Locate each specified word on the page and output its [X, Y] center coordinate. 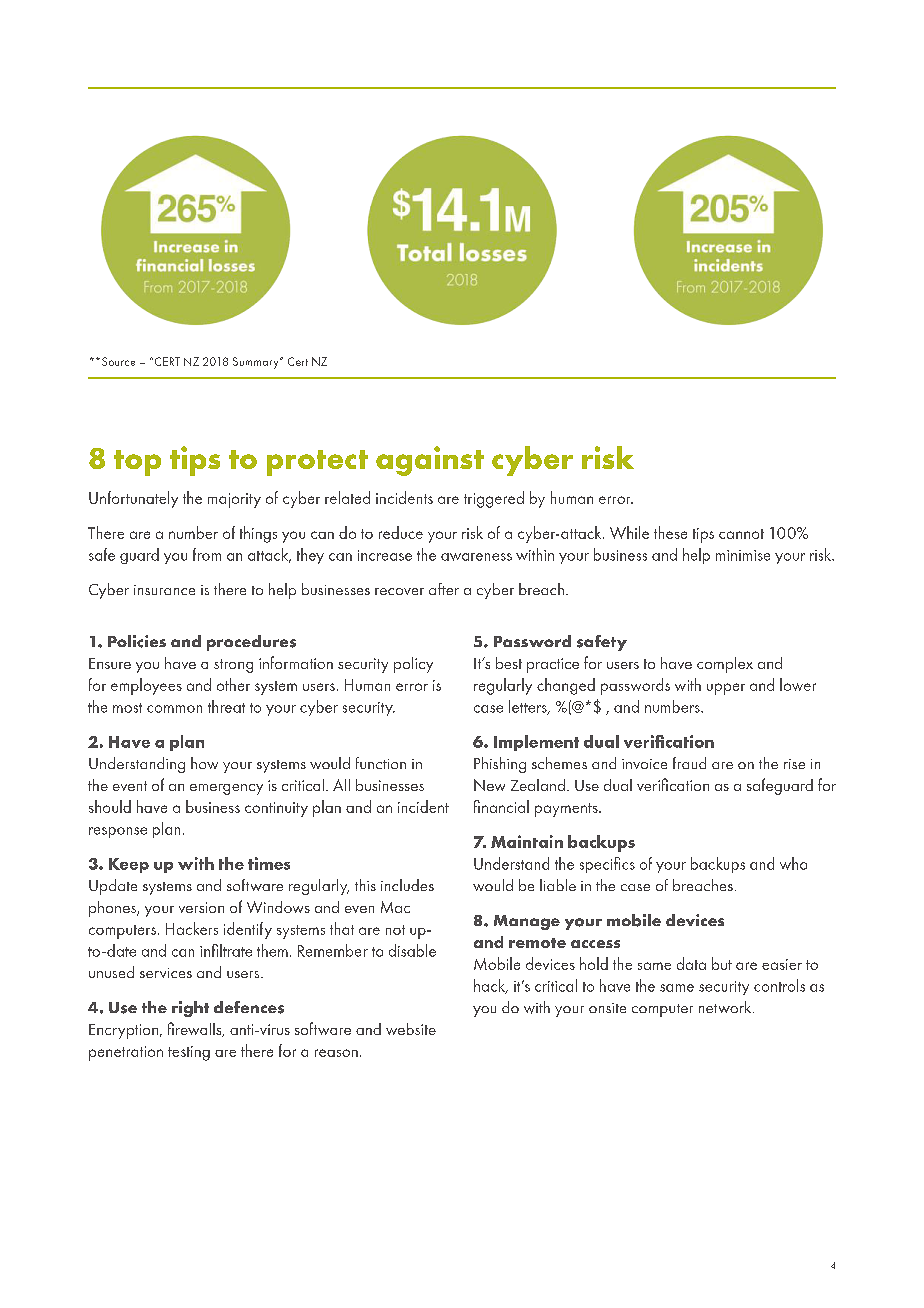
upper [726, 689]
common [174, 709]
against [430, 461]
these [670, 532]
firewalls [196, 1029]
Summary [257, 363]
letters [529, 707]
